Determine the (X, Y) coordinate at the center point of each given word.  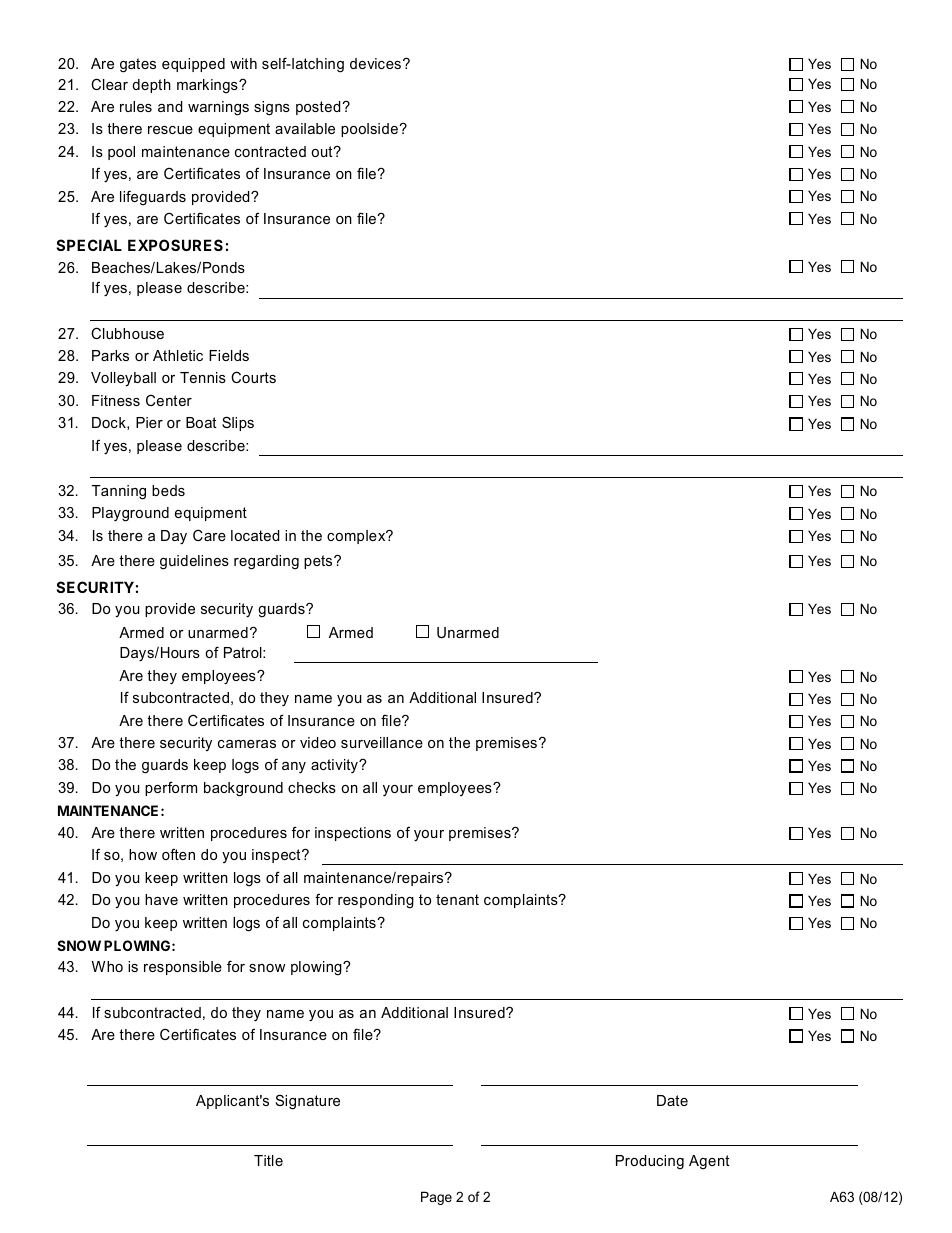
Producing (650, 1162)
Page (436, 1198)
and (170, 106)
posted (319, 108)
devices (375, 63)
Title (268, 1160)
